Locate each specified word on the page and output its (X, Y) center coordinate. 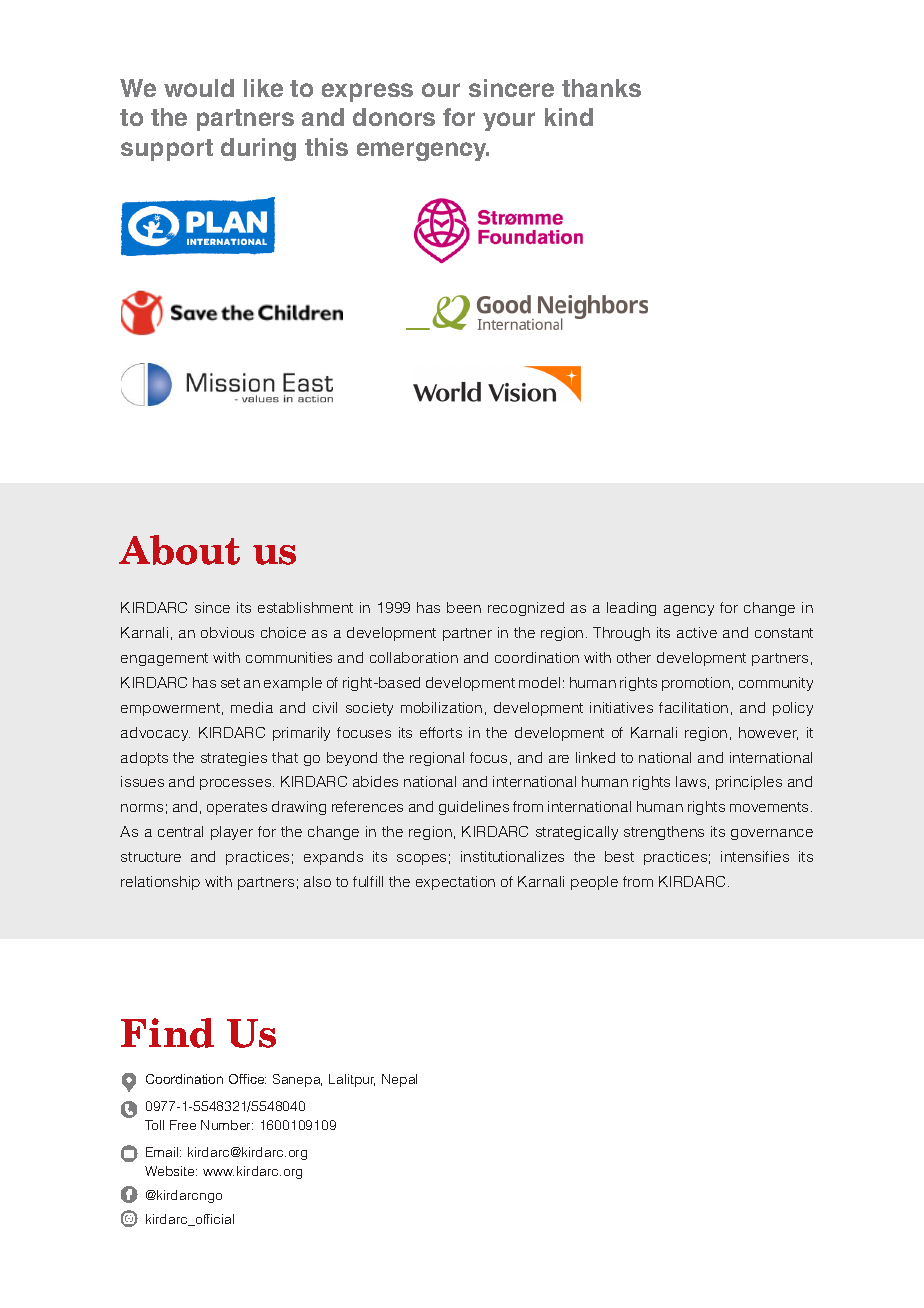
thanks (601, 88)
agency (689, 610)
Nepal (399, 1080)
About (179, 550)
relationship (160, 883)
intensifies (755, 856)
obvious (227, 632)
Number (227, 1125)
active (697, 632)
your (509, 121)
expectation (455, 883)
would (199, 88)
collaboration (414, 657)
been (464, 607)
